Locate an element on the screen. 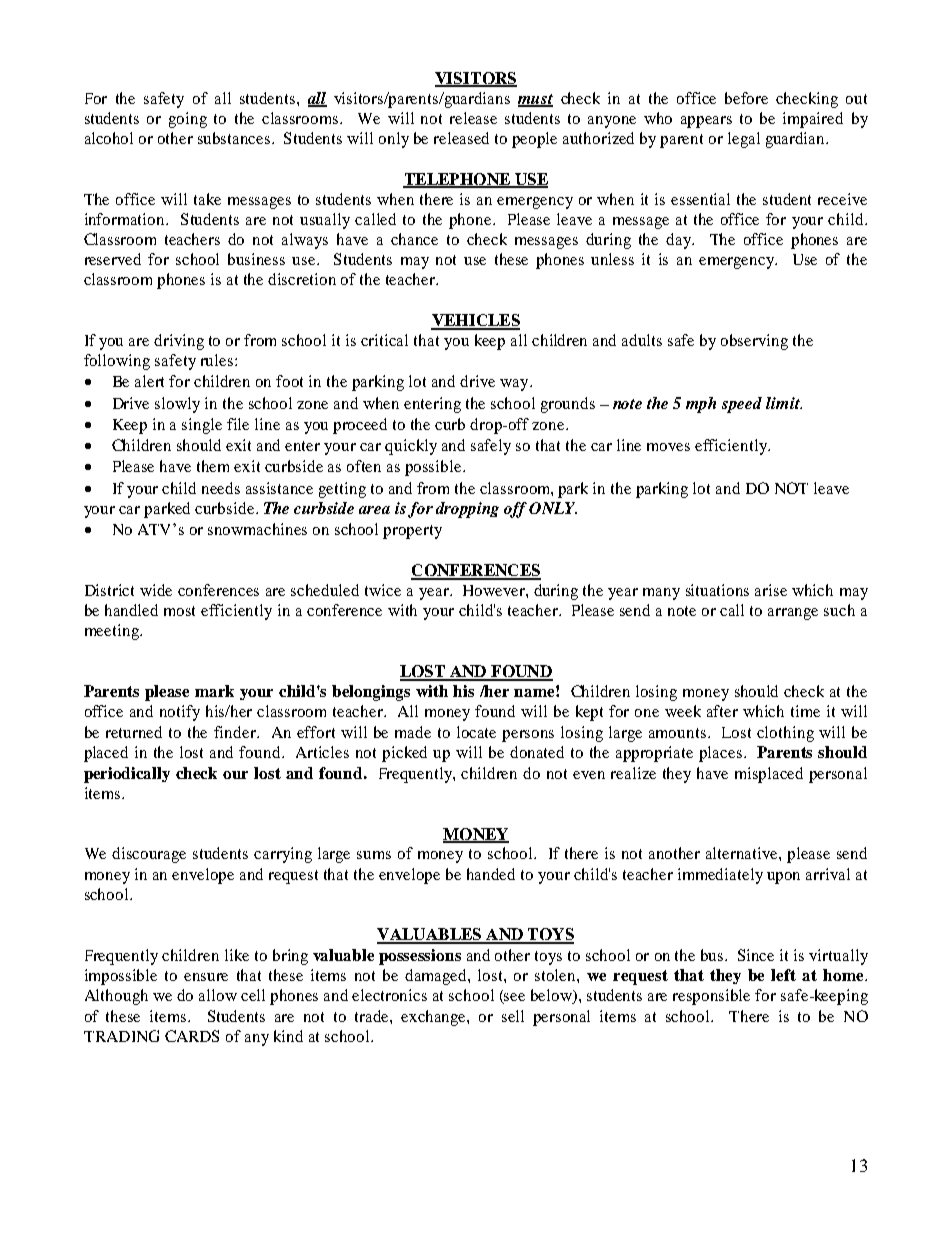  VEHICLES is located at coordinates (475, 321).
